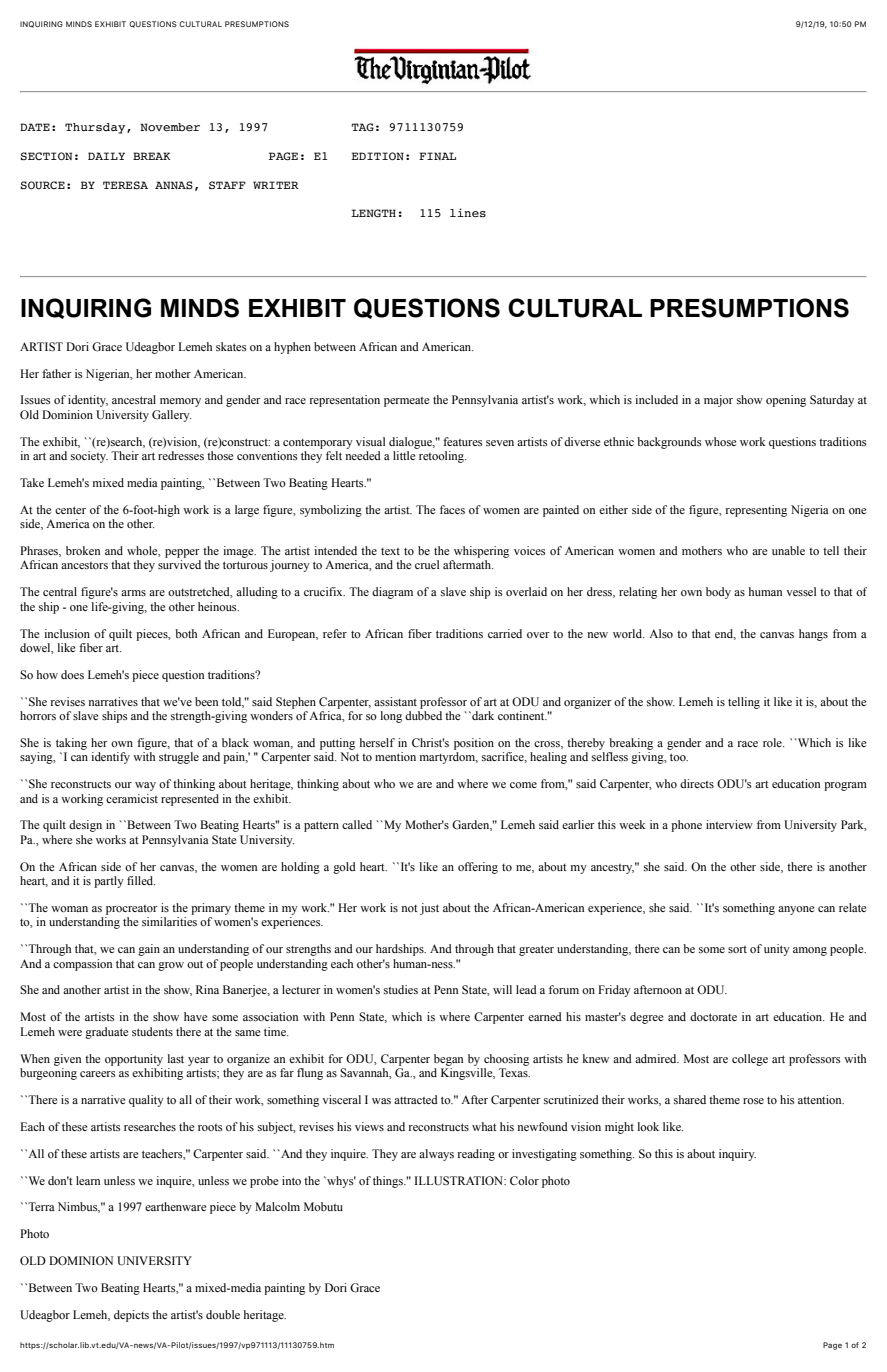  I want to click on representing, so click(756, 511).
